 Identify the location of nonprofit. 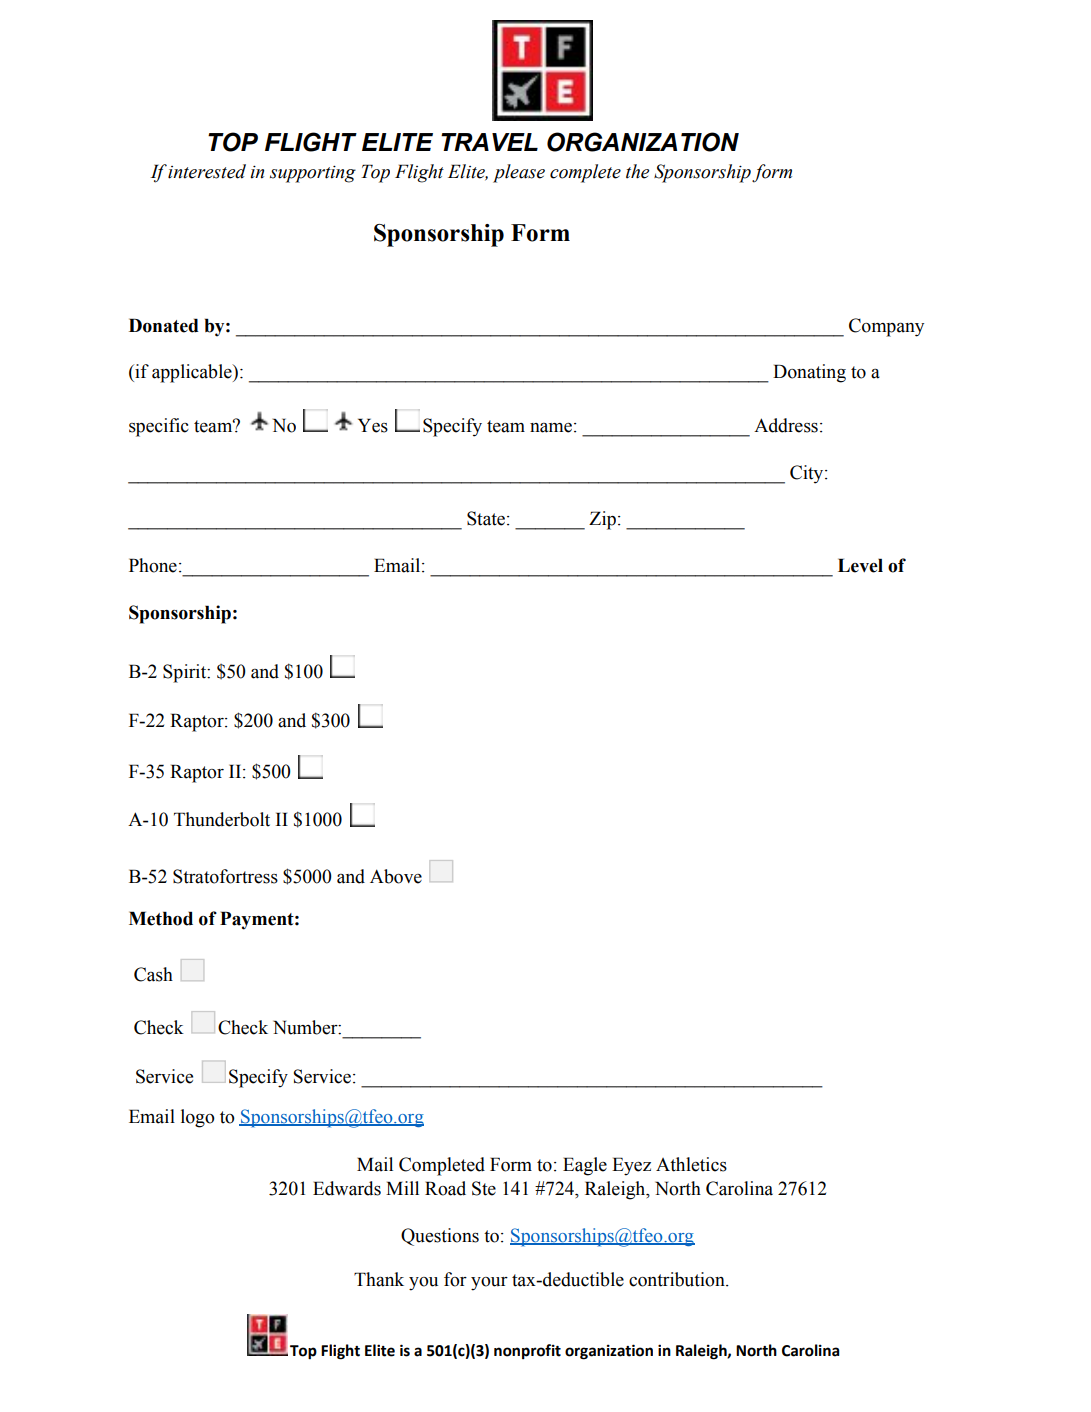
(527, 1351).
